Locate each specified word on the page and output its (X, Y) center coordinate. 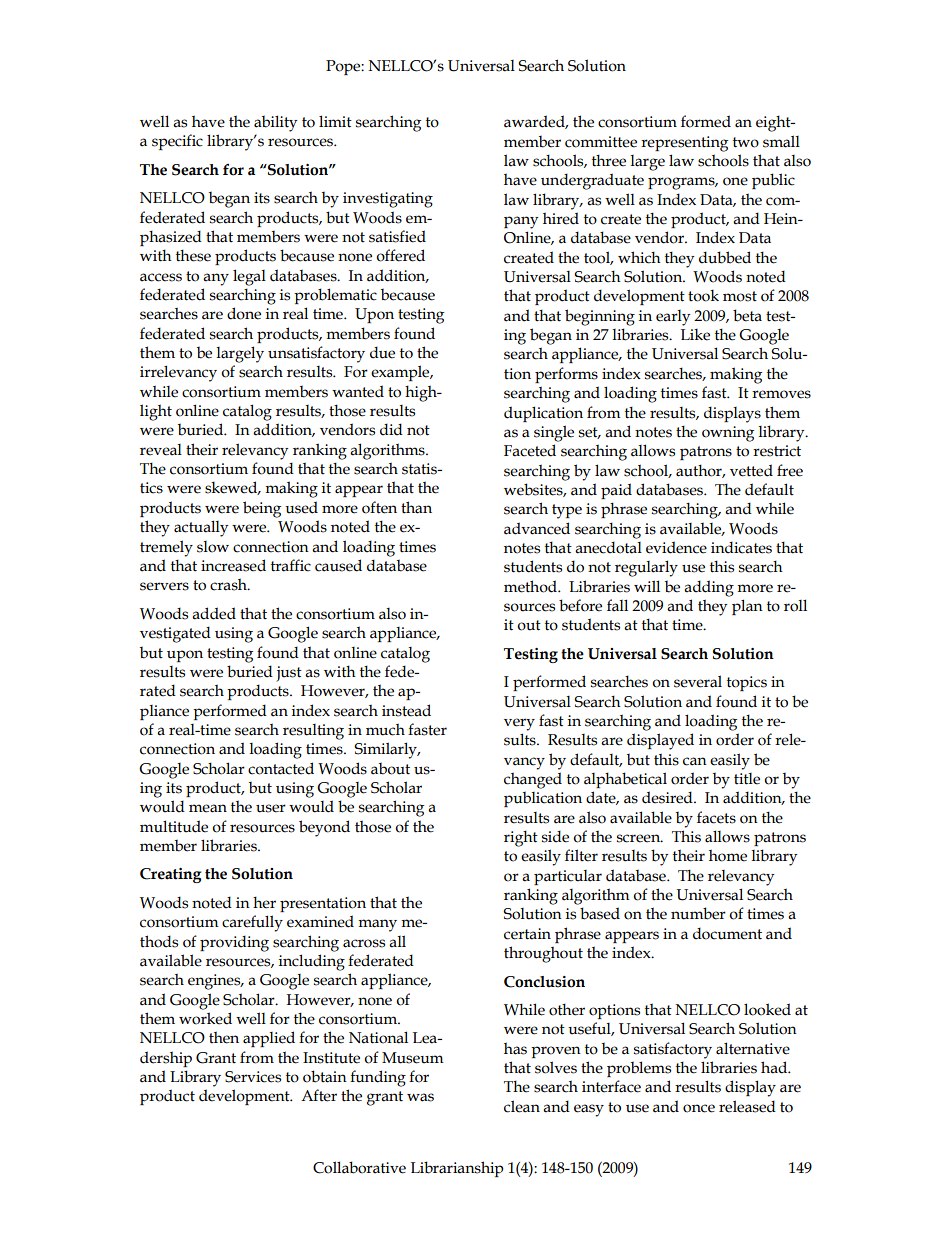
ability (275, 123)
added (214, 613)
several (698, 681)
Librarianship (457, 1169)
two (746, 142)
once (699, 1108)
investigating (388, 200)
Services (253, 1077)
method (531, 586)
